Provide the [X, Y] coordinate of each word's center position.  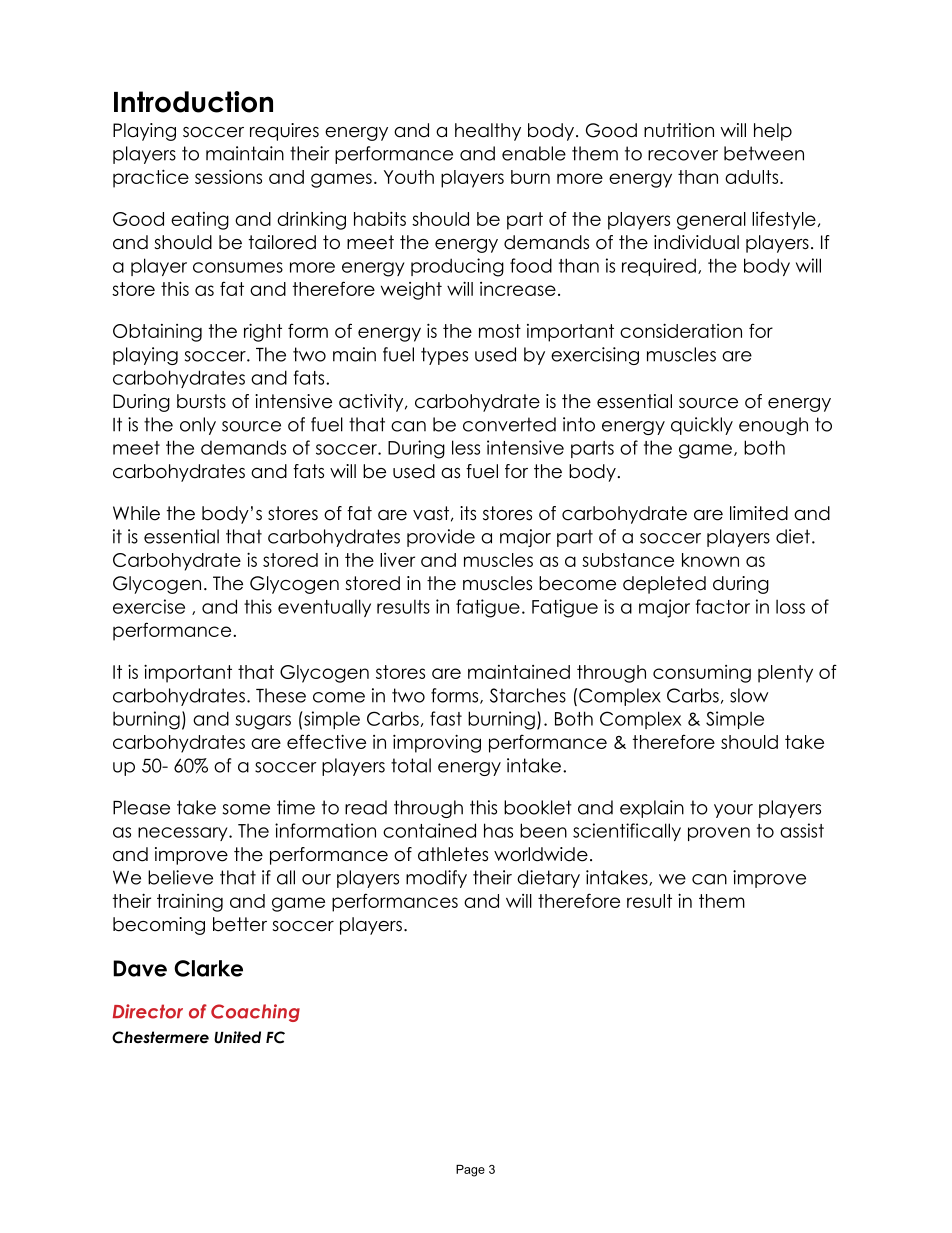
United [237, 1037]
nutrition [679, 130]
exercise [149, 606]
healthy [488, 132]
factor [723, 606]
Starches [528, 695]
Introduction [193, 102]
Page [470, 1171]
